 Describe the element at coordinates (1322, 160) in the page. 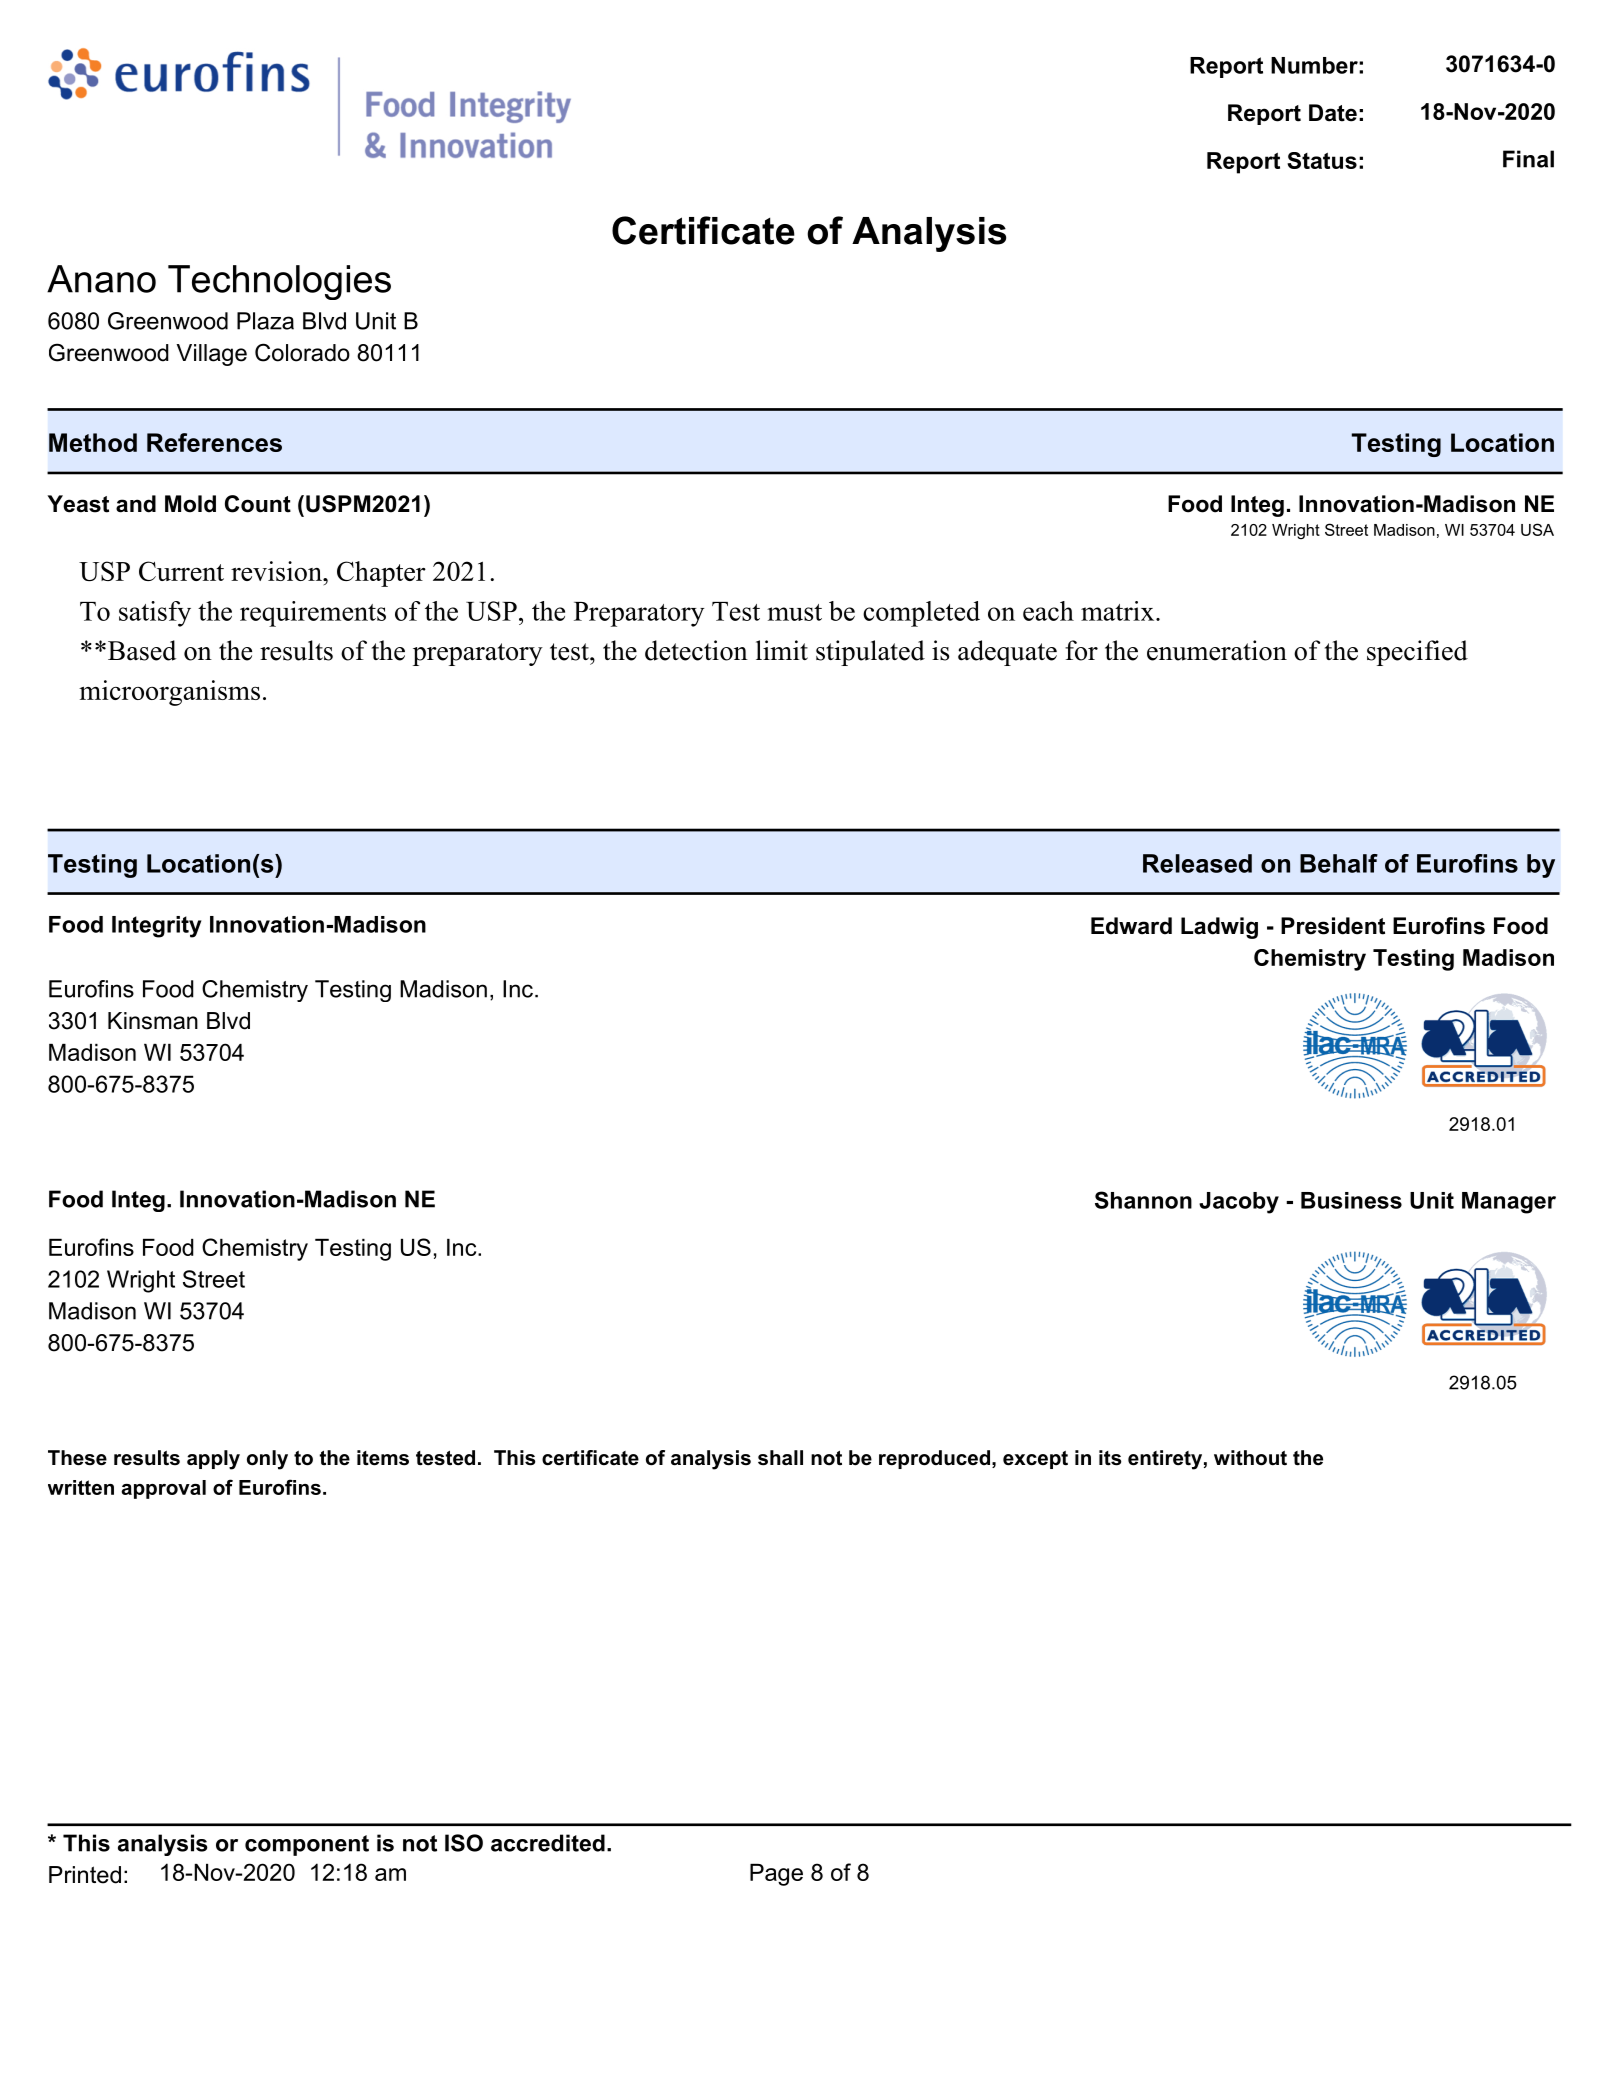

I see `Status` at that location.
